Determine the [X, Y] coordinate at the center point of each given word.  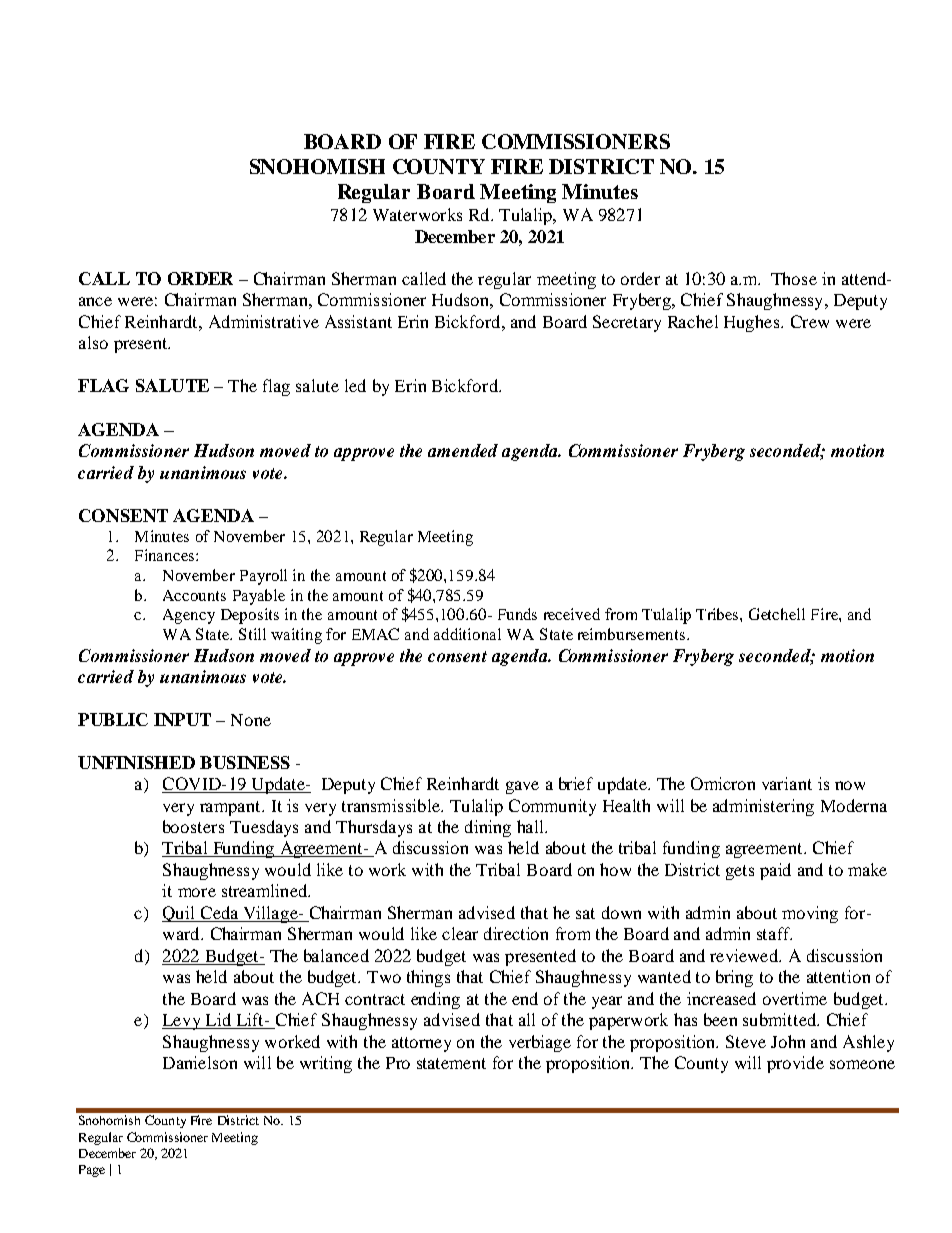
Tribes [718, 614]
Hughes [753, 323]
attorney [421, 1044]
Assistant [358, 321]
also [93, 342]
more [197, 892]
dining [488, 828]
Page [92, 1171]
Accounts [194, 595]
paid [775, 871]
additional [467, 634]
